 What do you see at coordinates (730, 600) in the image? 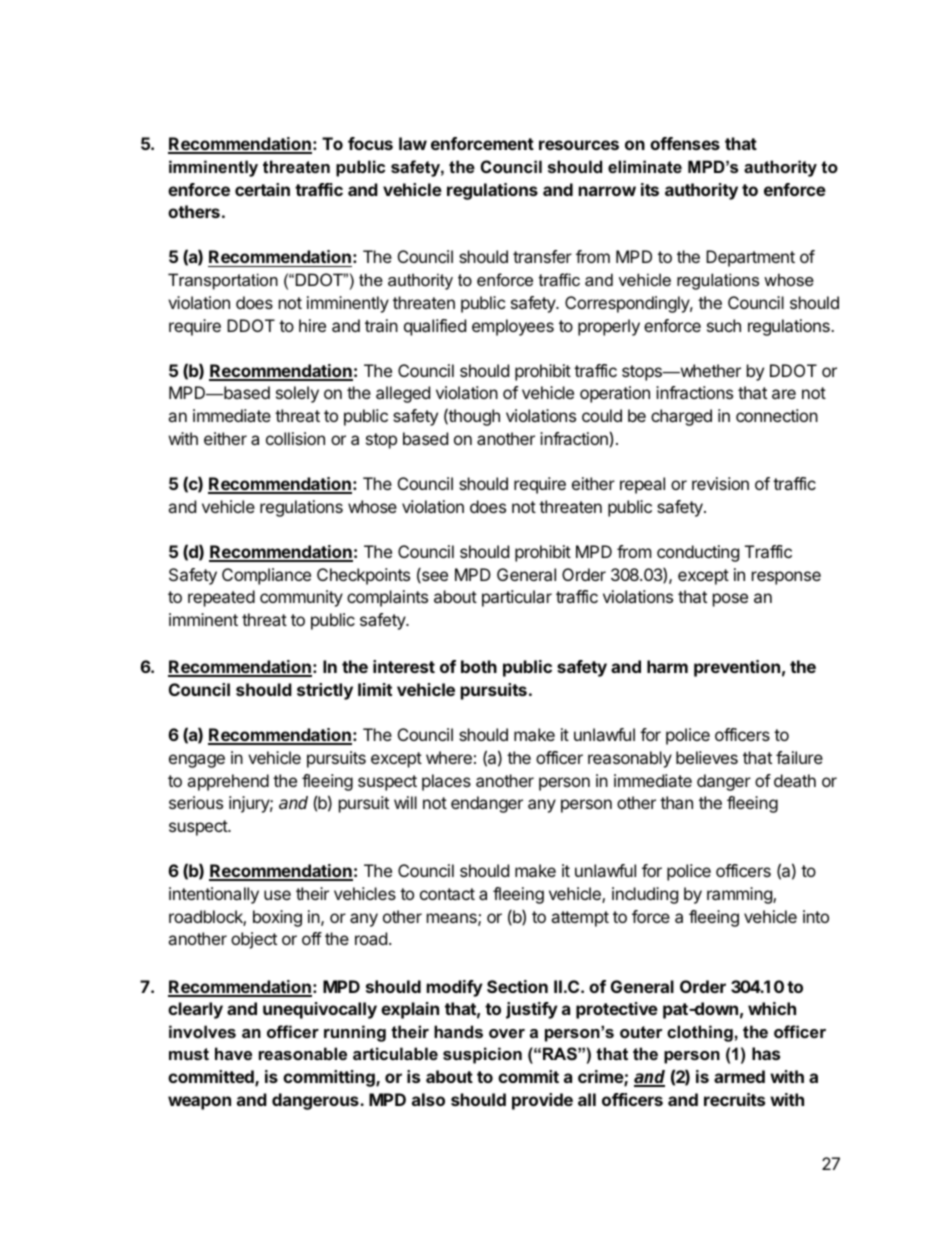
I see `pose` at bounding box center [730, 600].
